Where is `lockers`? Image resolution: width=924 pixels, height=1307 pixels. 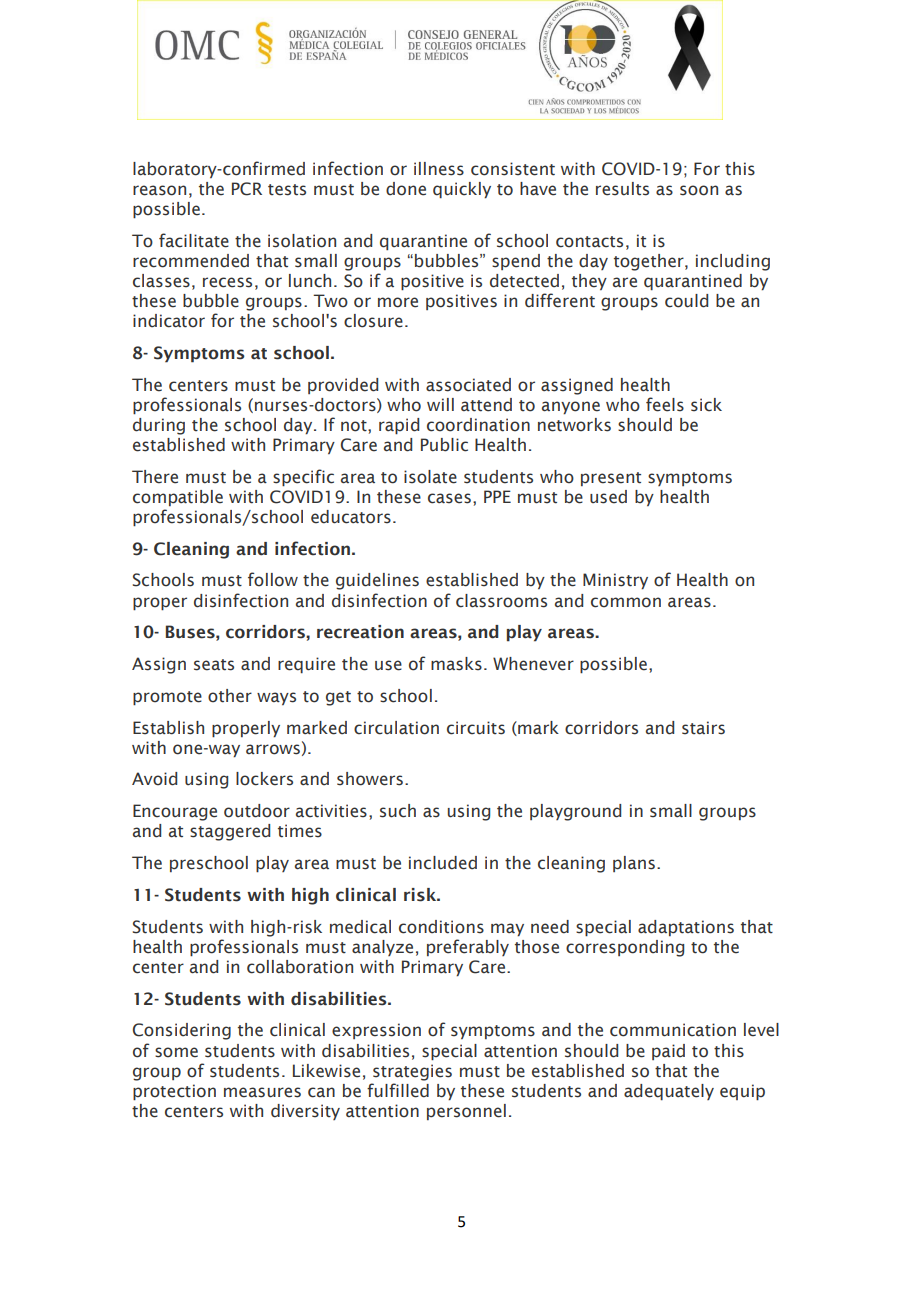
lockers is located at coordinates (264, 779).
